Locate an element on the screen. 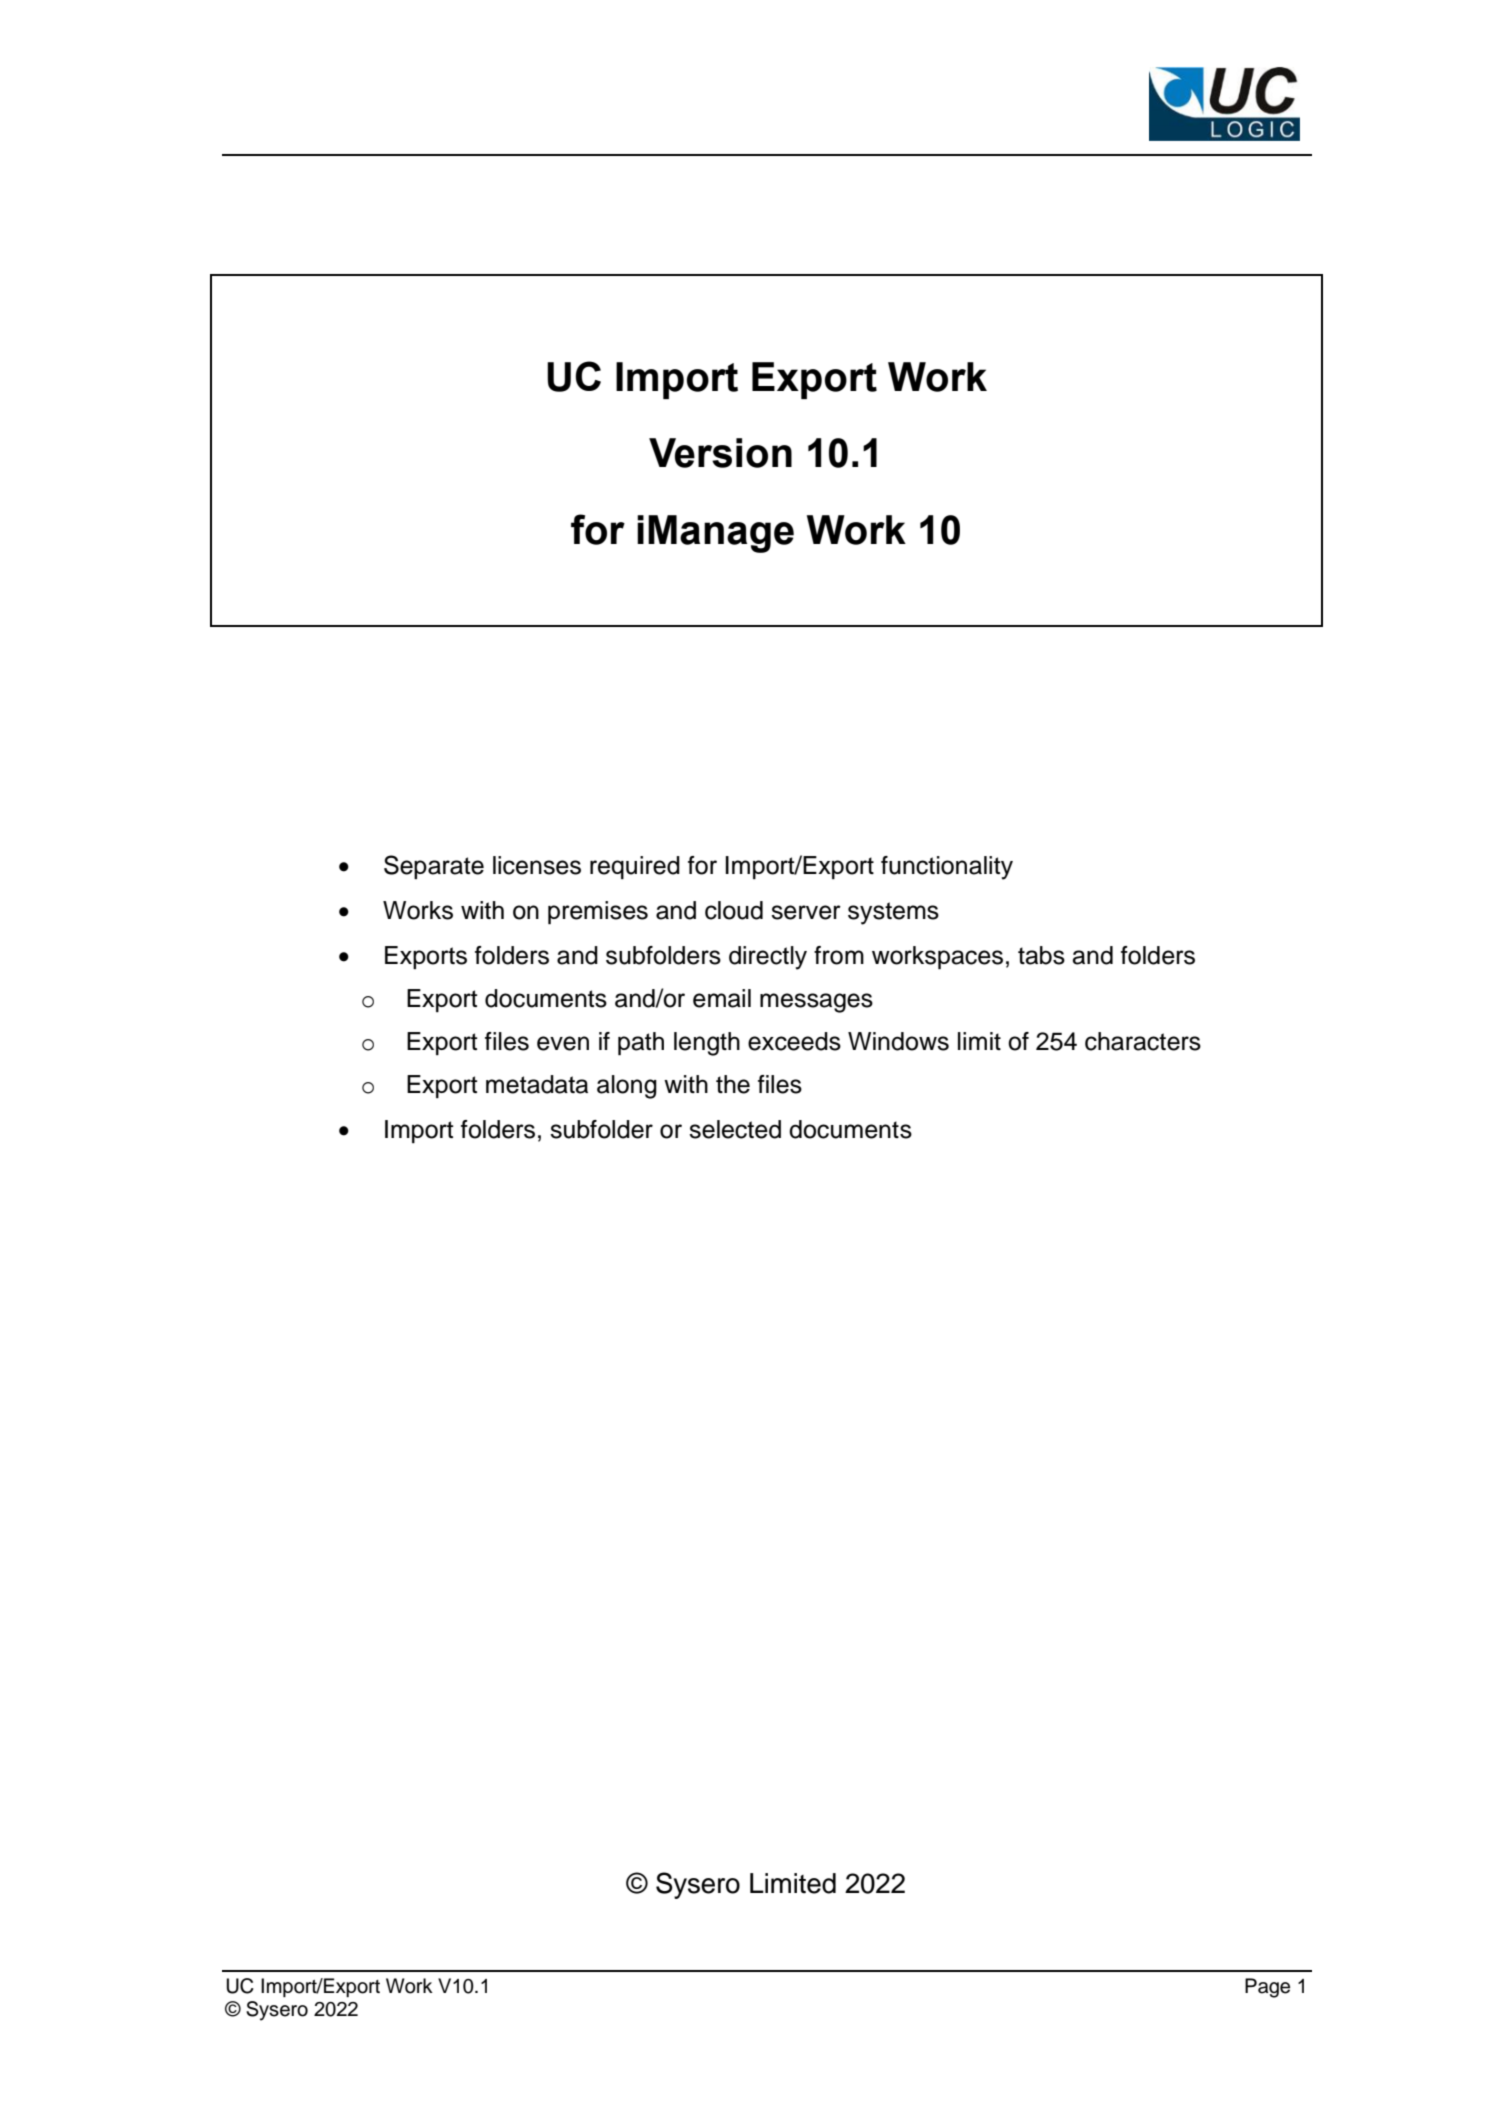 Image resolution: width=1491 pixels, height=2109 pixels. Windows is located at coordinates (898, 1041).
